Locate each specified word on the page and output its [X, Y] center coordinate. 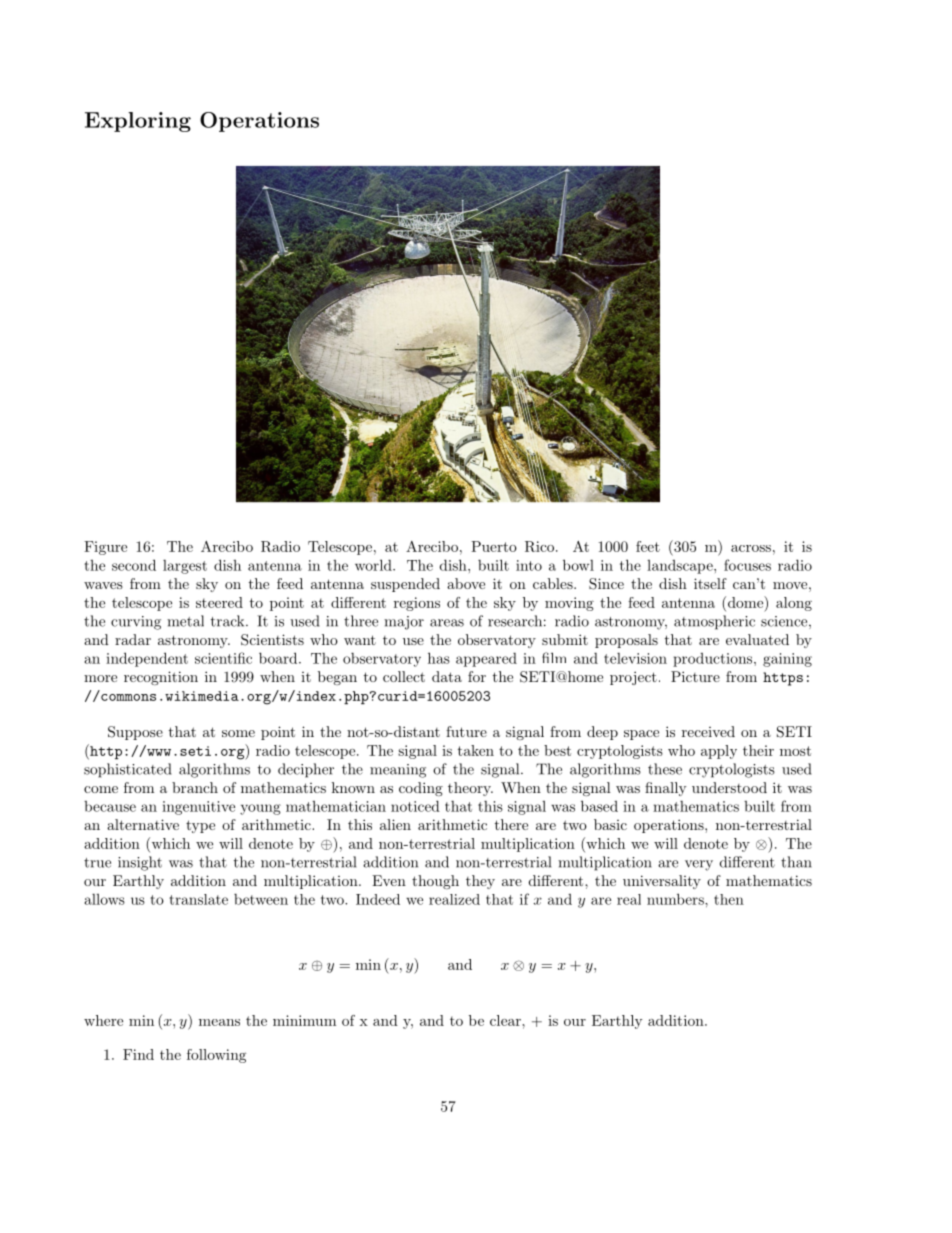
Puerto [494, 546]
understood [729, 787]
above [466, 583]
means [219, 1022]
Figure [105, 548]
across [751, 548]
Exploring [138, 122]
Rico [539, 546]
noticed [415, 806]
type [200, 826]
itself [710, 583]
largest [185, 567]
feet [648, 546]
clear [506, 1020]
